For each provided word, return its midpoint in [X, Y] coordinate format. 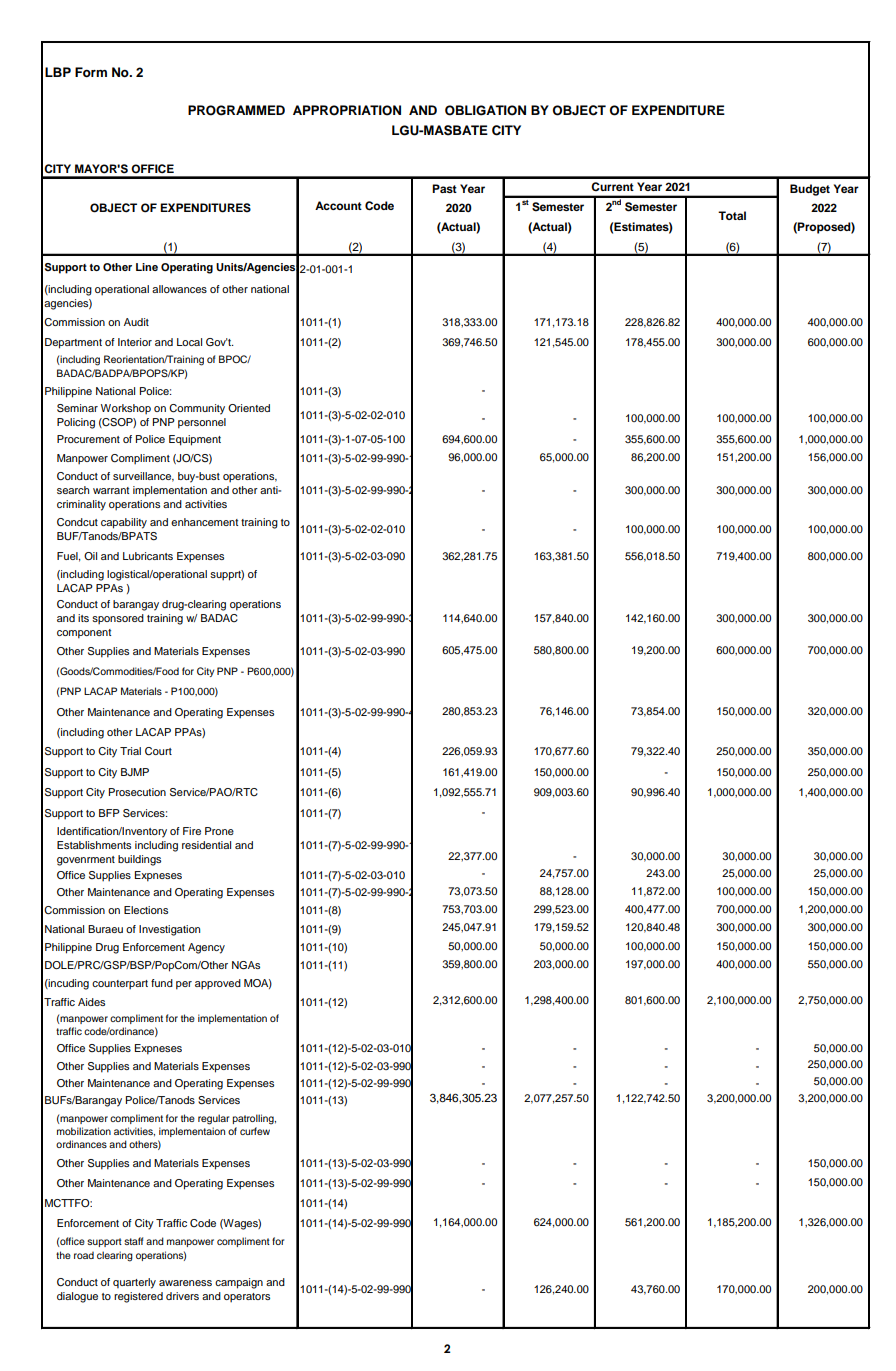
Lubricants [148, 556]
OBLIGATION [485, 110]
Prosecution [137, 792]
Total [732, 215]
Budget [810, 190]
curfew [255, 1131]
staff [133, 1241]
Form [91, 72]
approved [218, 984]
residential [206, 845]
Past [444, 188]
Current [612, 186]
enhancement [204, 522]
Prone [219, 831]
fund [162, 983]
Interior [135, 342]
